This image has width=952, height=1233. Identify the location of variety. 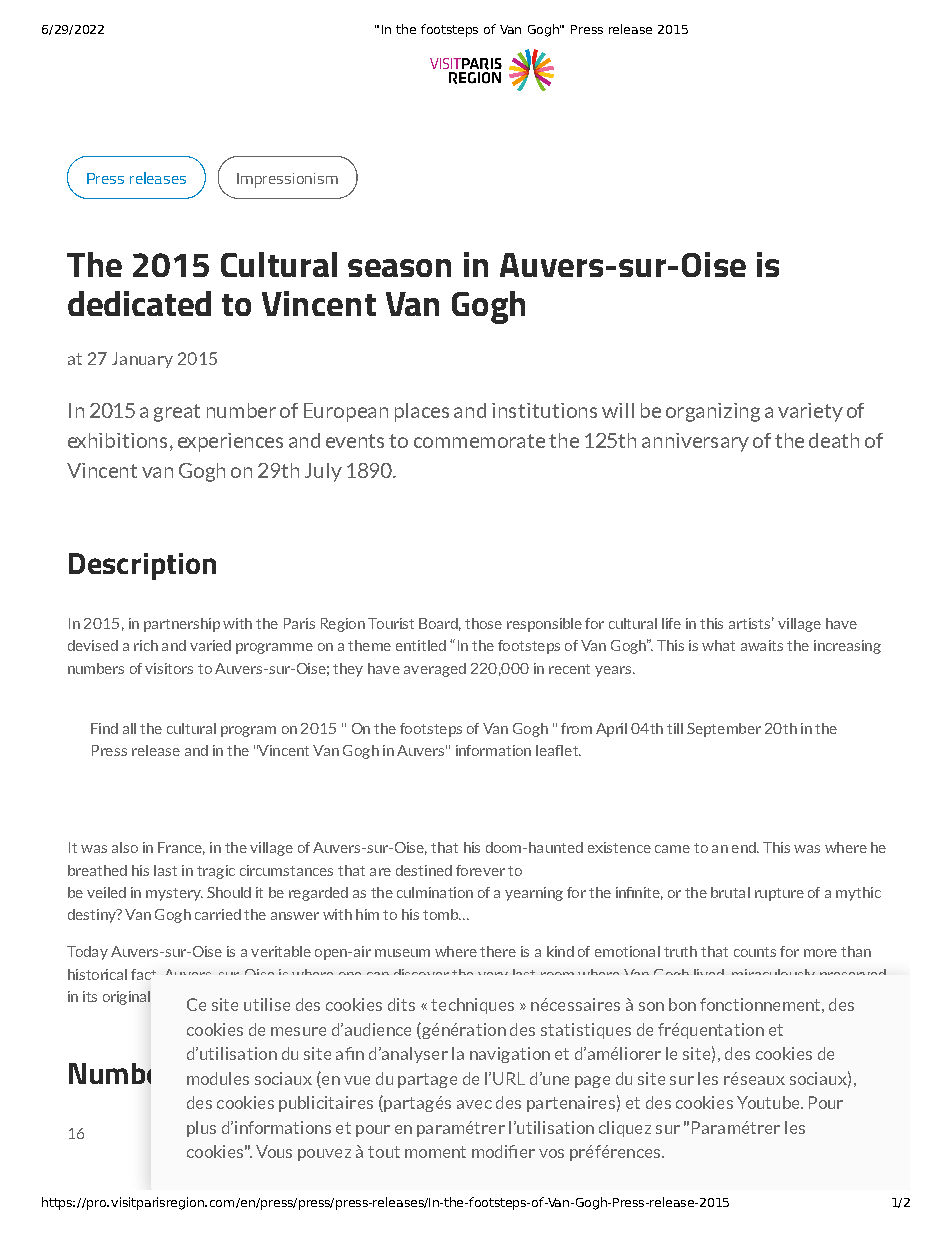
(810, 412).
